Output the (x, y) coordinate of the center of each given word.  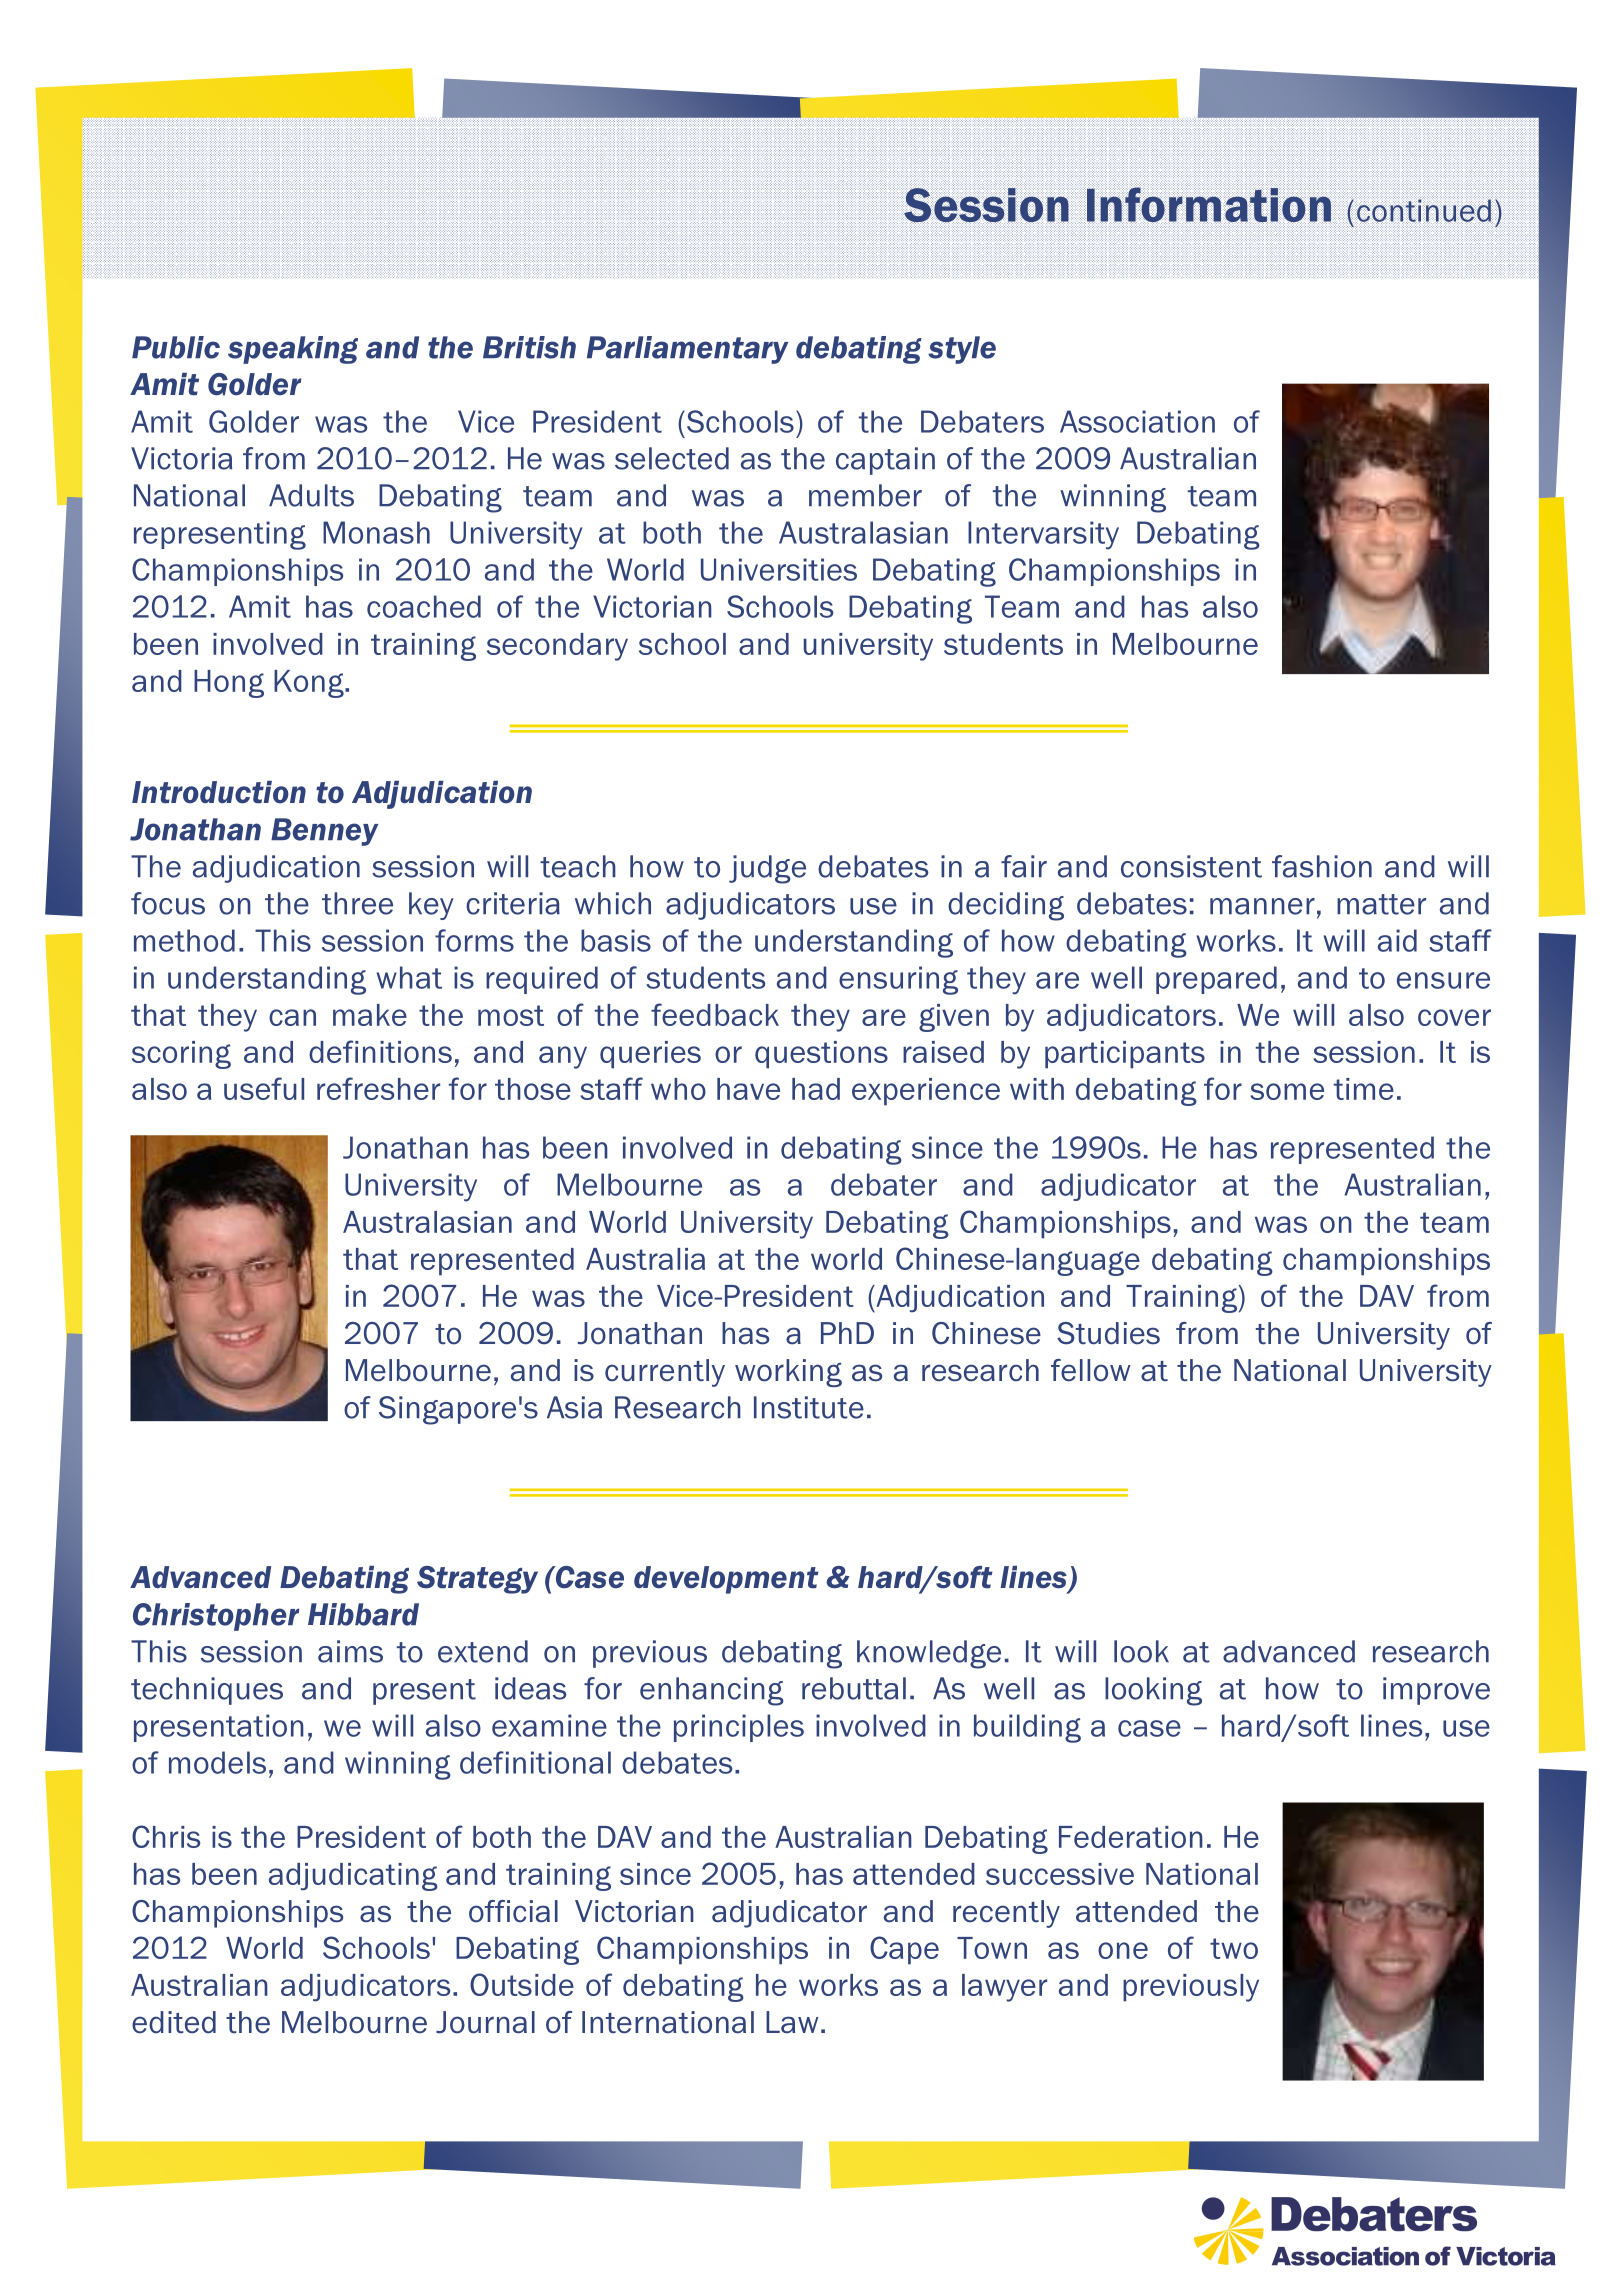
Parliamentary (687, 350)
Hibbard (363, 1614)
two (1234, 1948)
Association (1137, 421)
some (1287, 1091)
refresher (378, 1088)
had (816, 1089)
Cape (904, 1950)
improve (1436, 1691)
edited (174, 2022)
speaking (293, 350)
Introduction (219, 792)
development (726, 1580)
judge (767, 869)
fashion (1322, 866)
